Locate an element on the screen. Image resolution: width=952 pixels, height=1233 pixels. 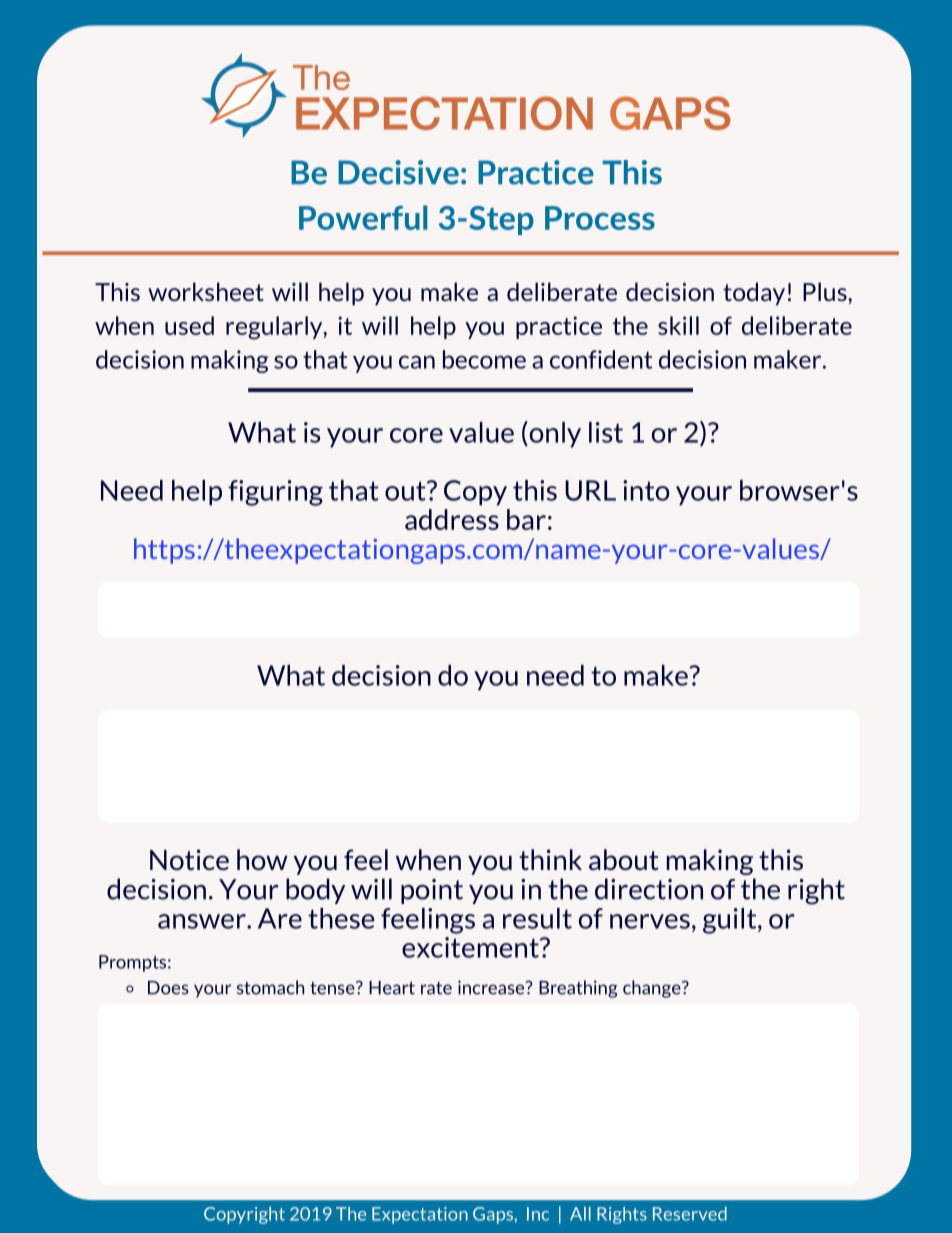
Process is located at coordinates (600, 218).
